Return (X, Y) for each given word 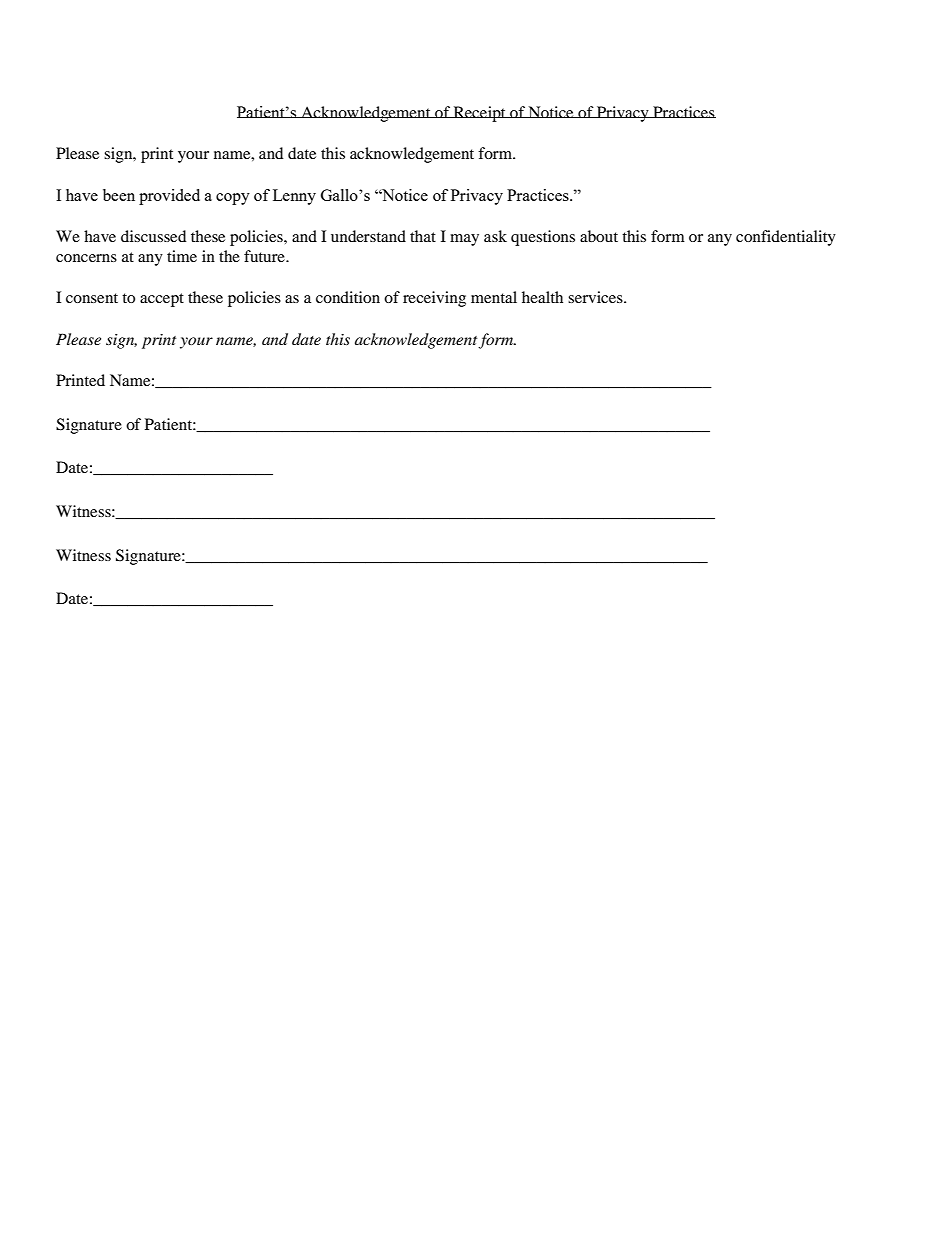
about (599, 236)
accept (162, 300)
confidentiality (786, 238)
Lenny (294, 197)
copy (233, 199)
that (423, 236)
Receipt (479, 114)
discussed (153, 236)
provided (169, 197)
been (119, 195)
